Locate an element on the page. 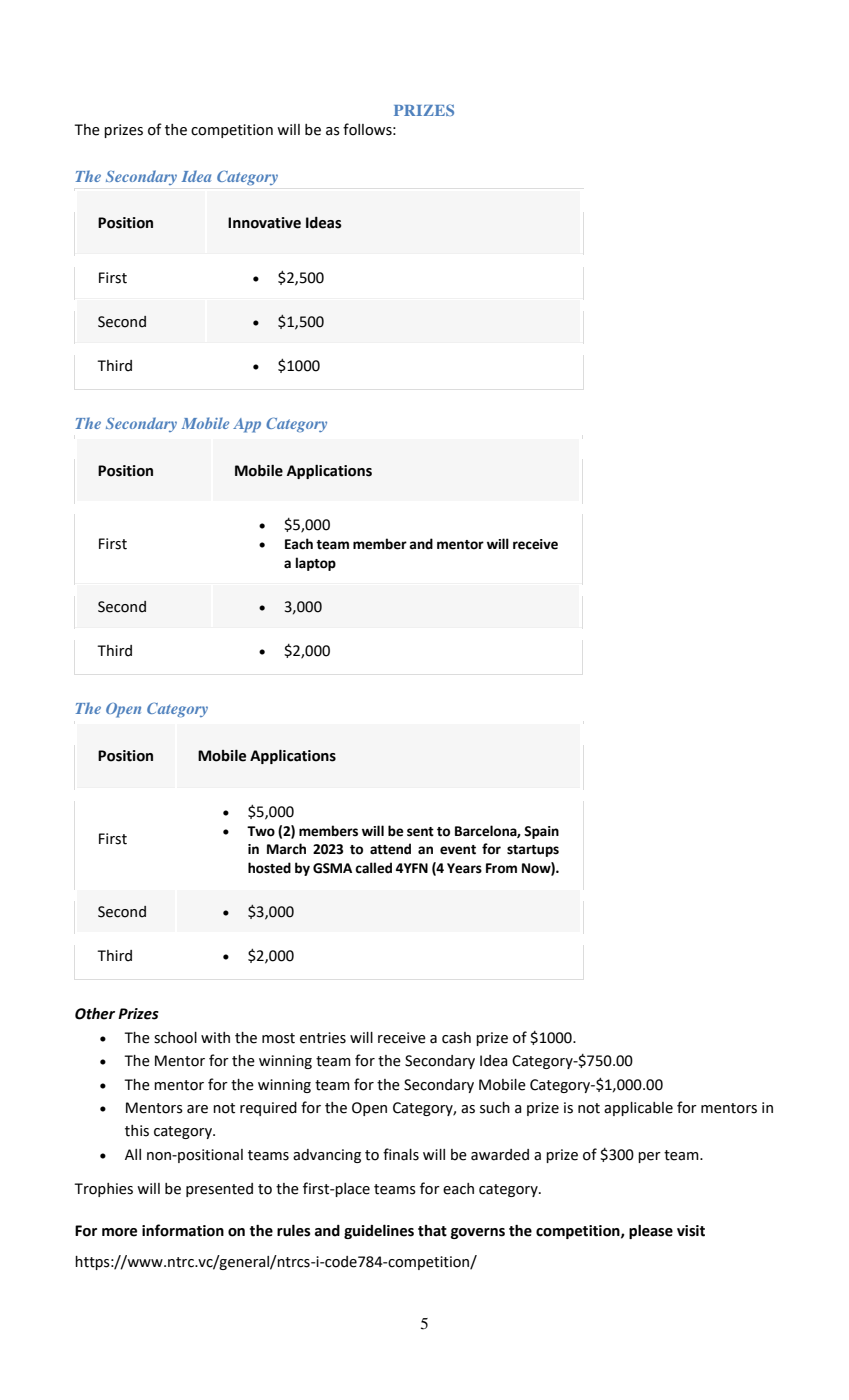  school is located at coordinates (175, 1038).
